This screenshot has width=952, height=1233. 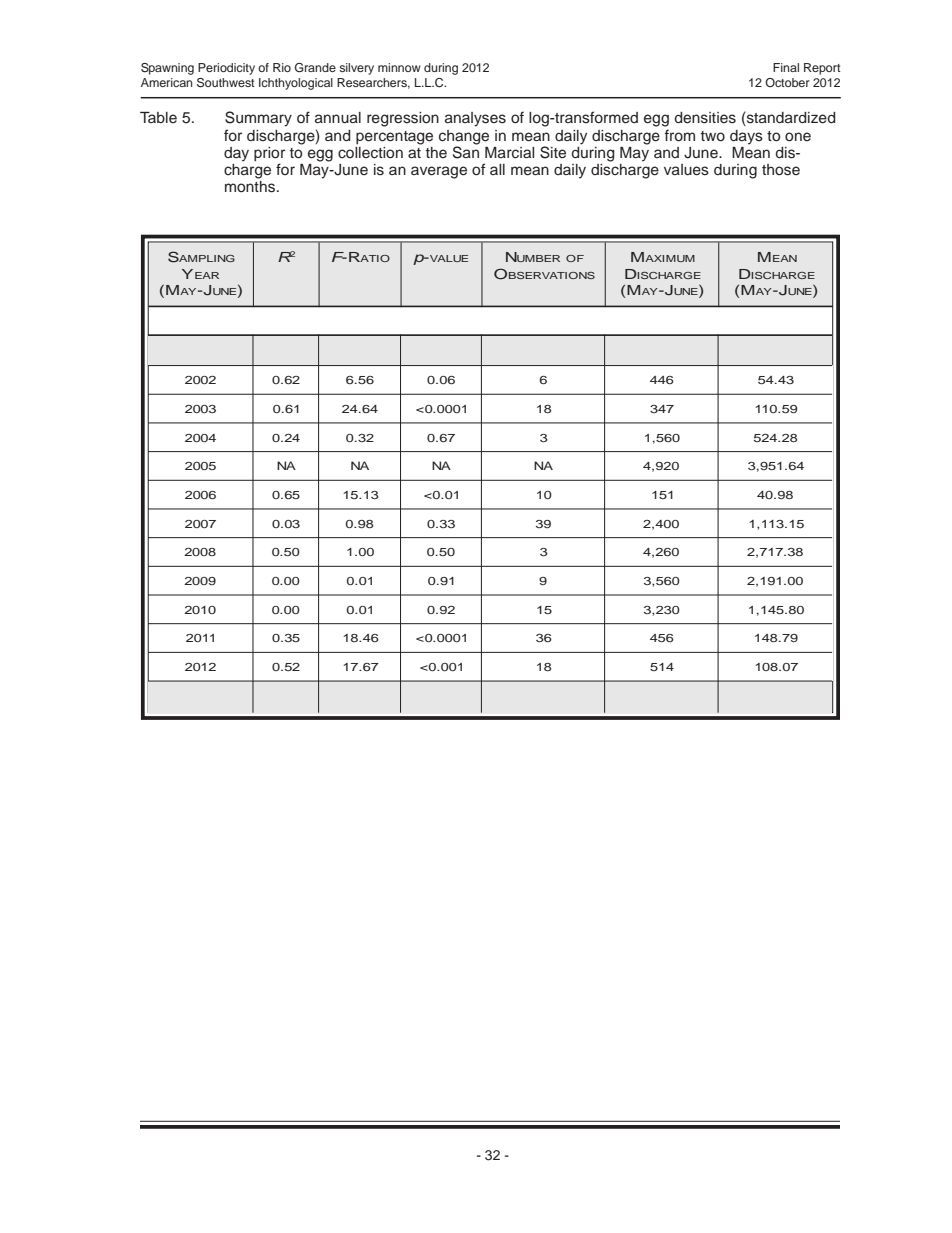 What do you see at coordinates (781, 170) in the screenshot?
I see `those` at bounding box center [781, 170].
